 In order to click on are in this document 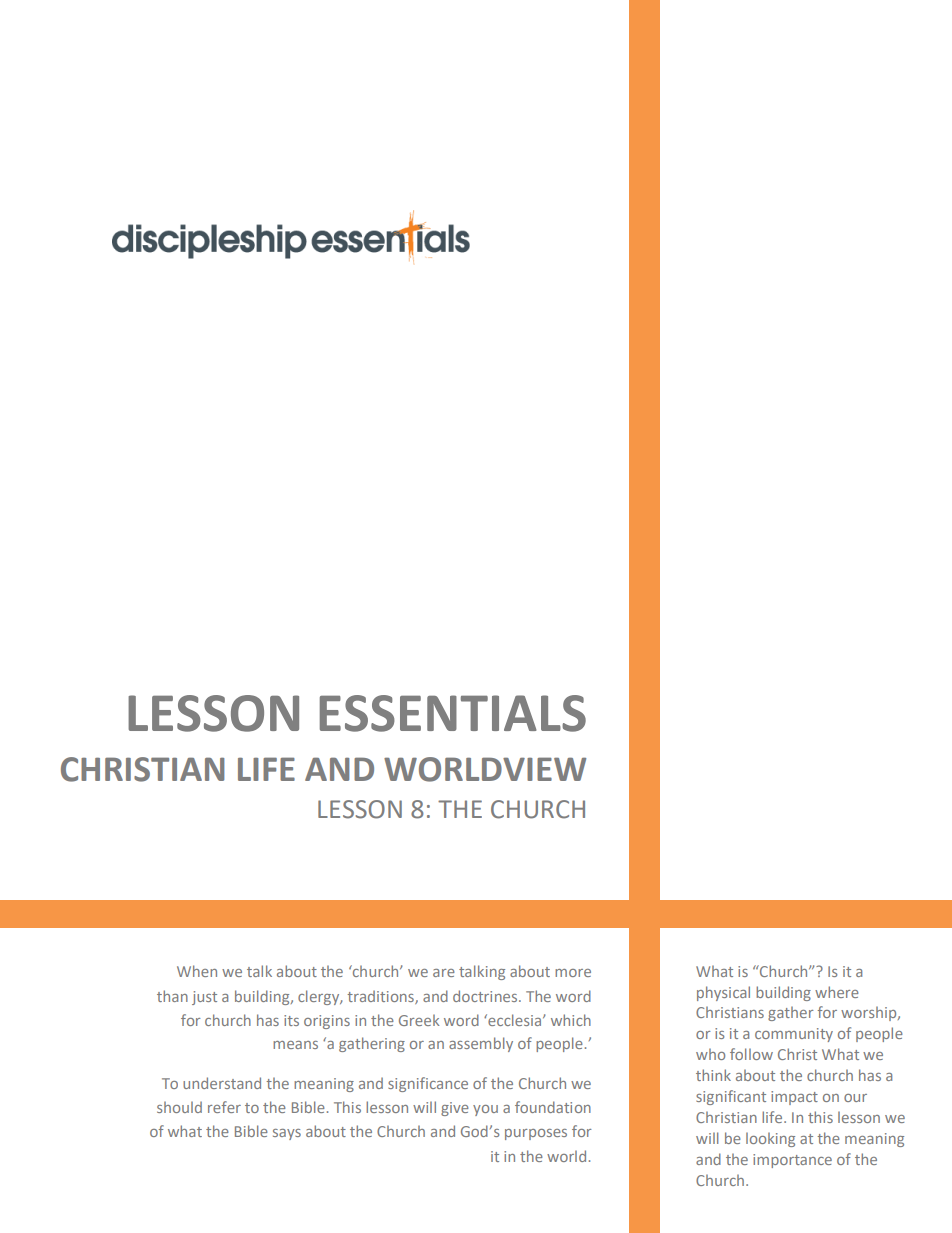, I will do `click(444, 973)`.
